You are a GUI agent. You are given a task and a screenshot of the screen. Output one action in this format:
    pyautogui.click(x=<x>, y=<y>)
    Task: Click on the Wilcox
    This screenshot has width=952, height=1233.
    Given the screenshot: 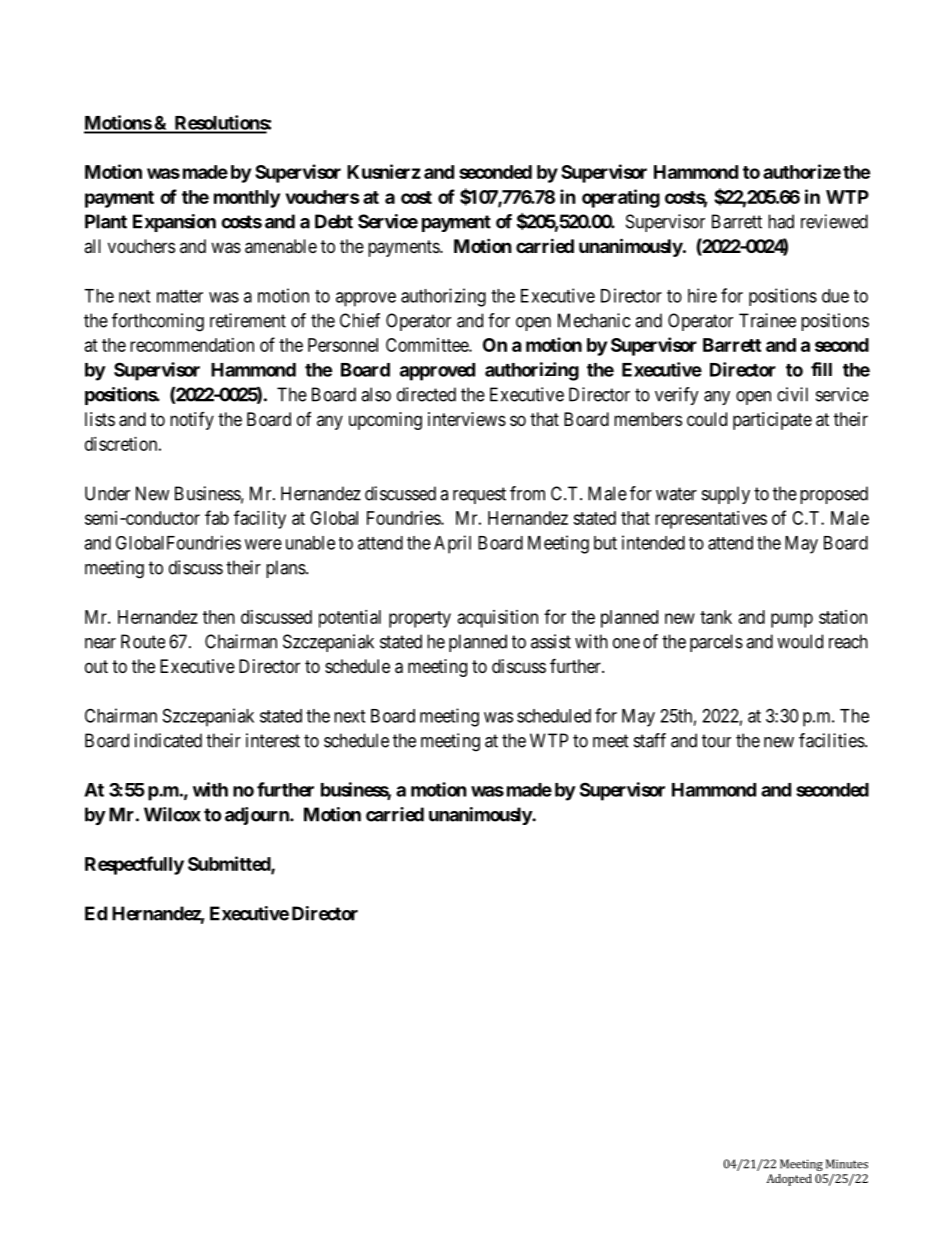 What is the action you would take?
    pyautogui.click(x=172, y=814)
